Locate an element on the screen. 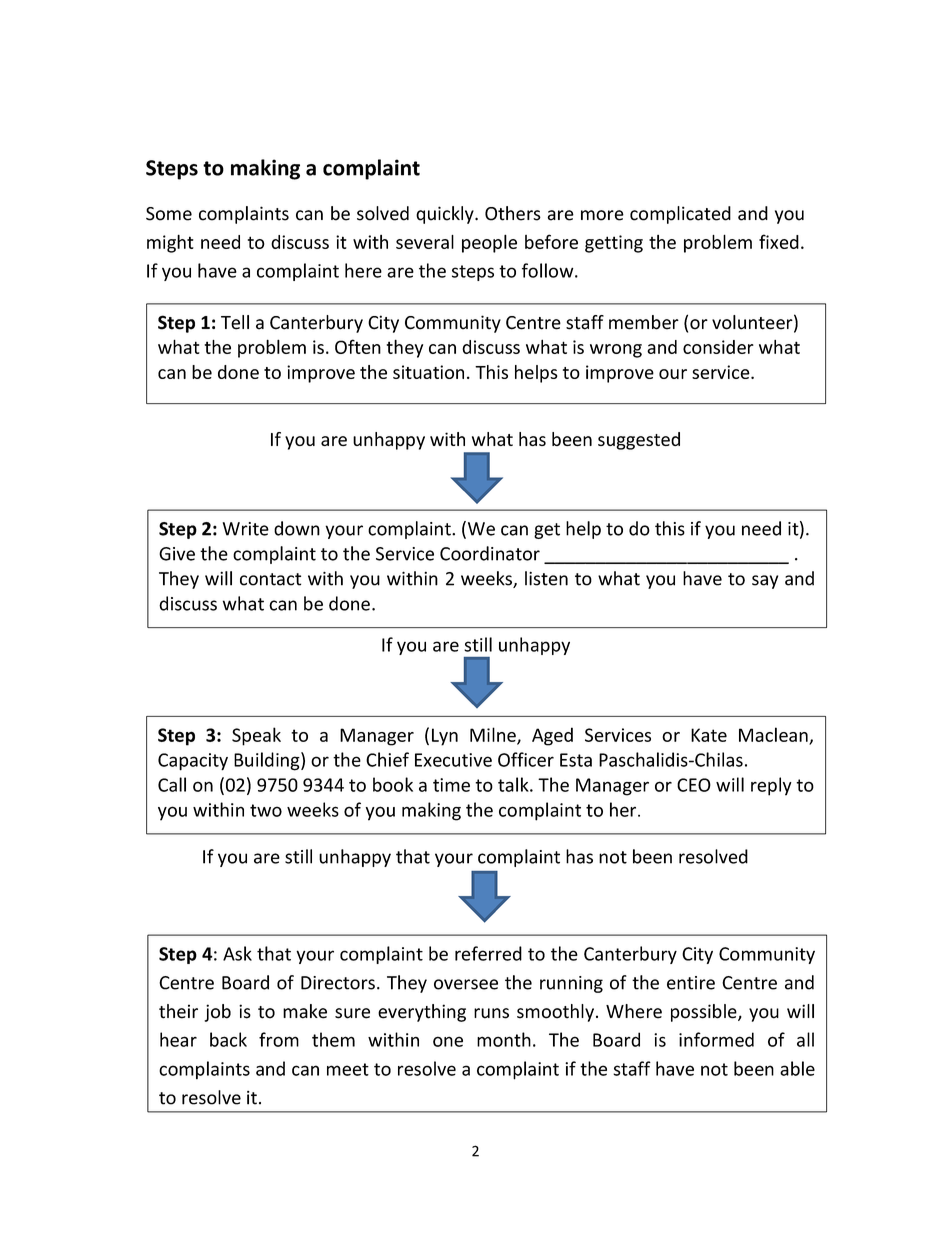 Image resolution: width=952 pixels, height=1233 pixels. complicated is located at coordinates (680, 215).
